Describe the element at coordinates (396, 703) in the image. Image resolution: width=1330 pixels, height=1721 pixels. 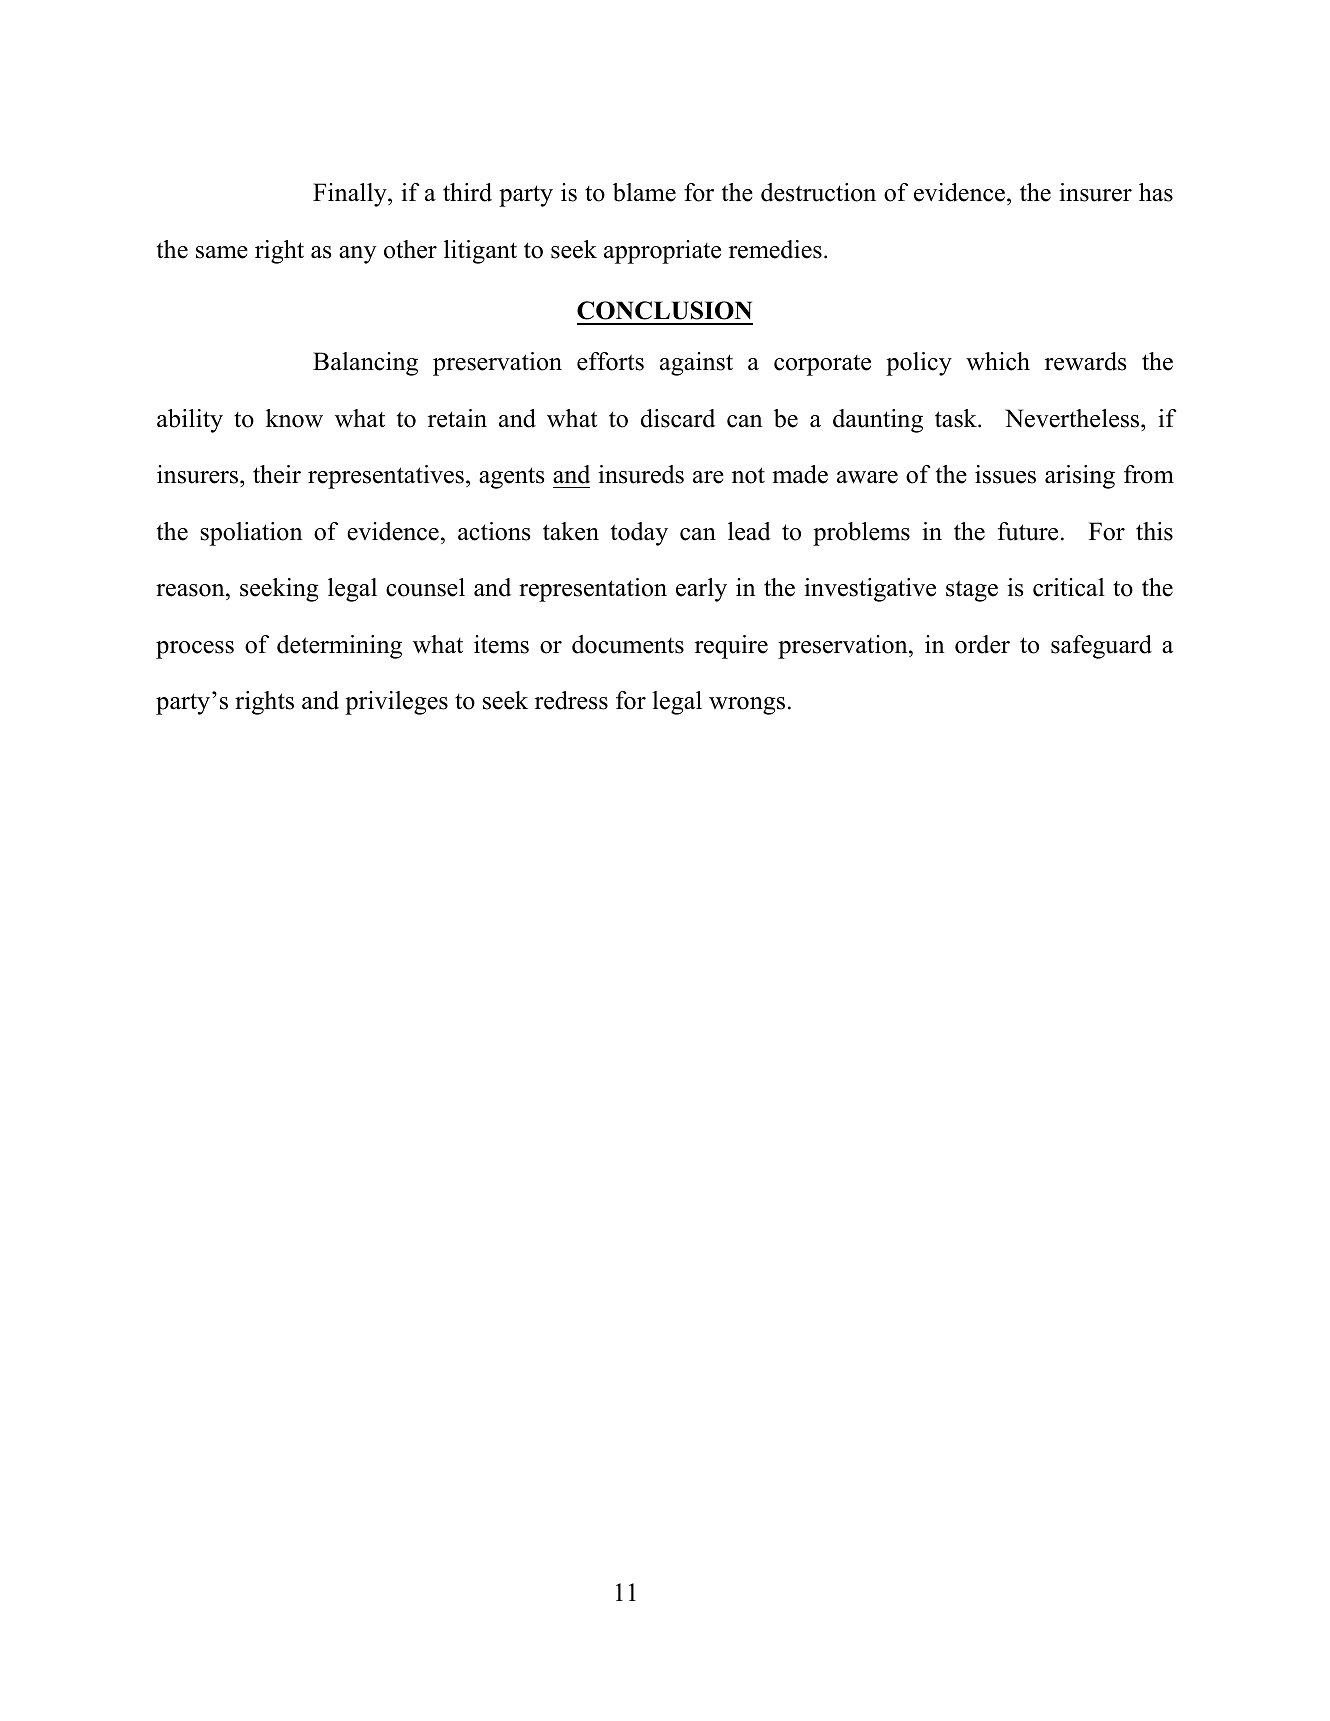
I see `privileges` at that location.
